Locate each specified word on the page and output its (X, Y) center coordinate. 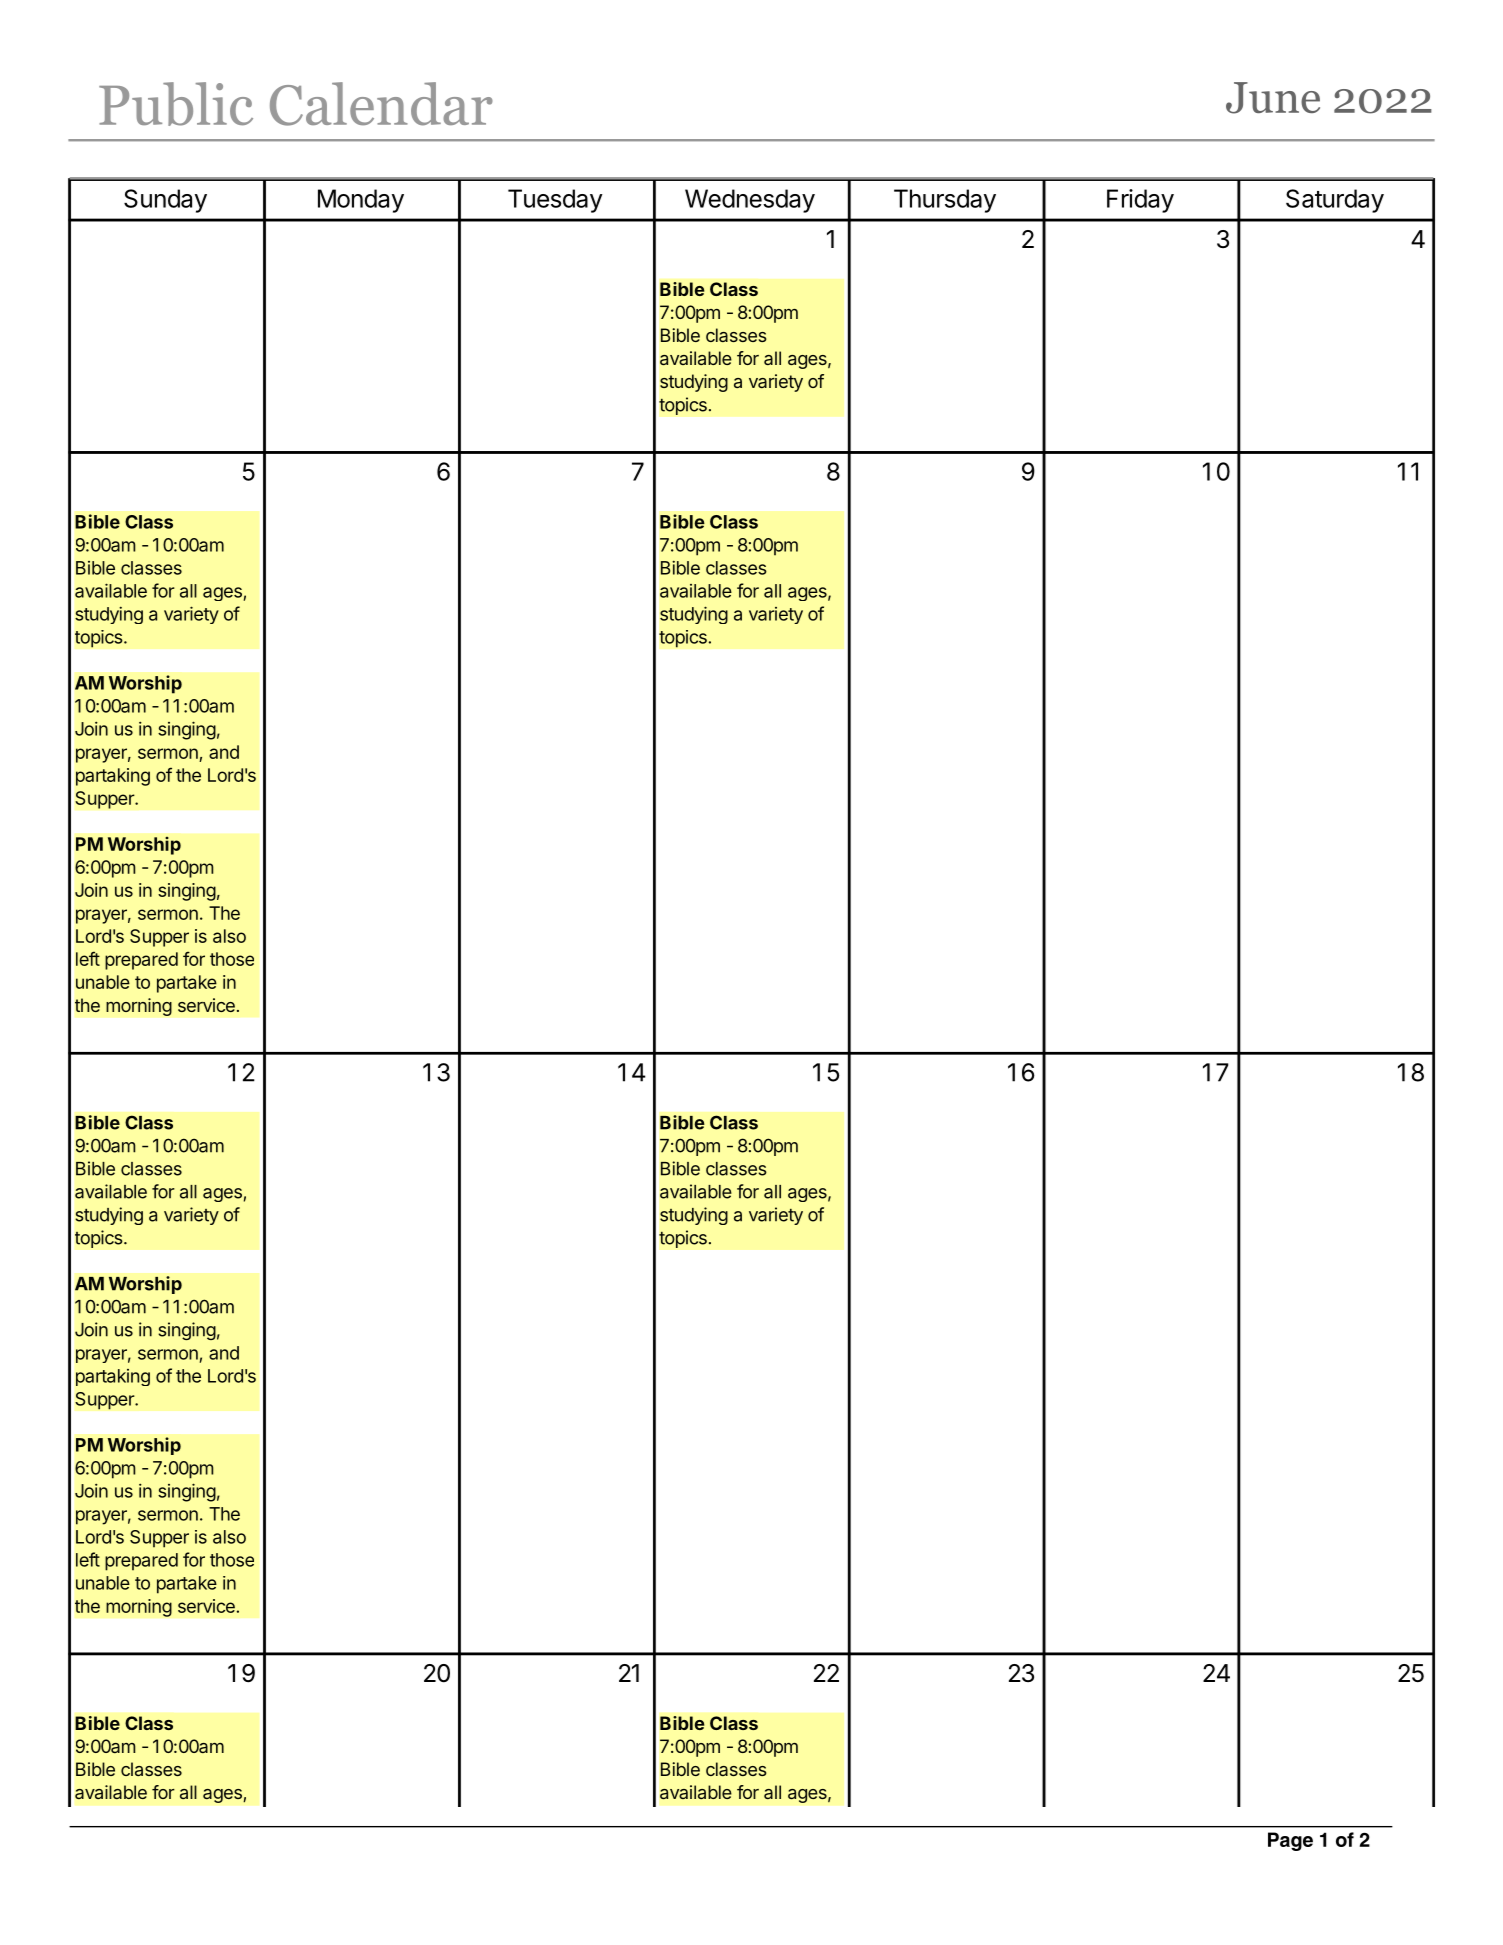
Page (1290, 1841)
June (1273, 98)
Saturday (1335, 201)
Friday (1140, 201)
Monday (361, 201)
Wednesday (750, 201)
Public (176, 104)
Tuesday (555, 201)
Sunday (165, 201)
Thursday (945, 201)
